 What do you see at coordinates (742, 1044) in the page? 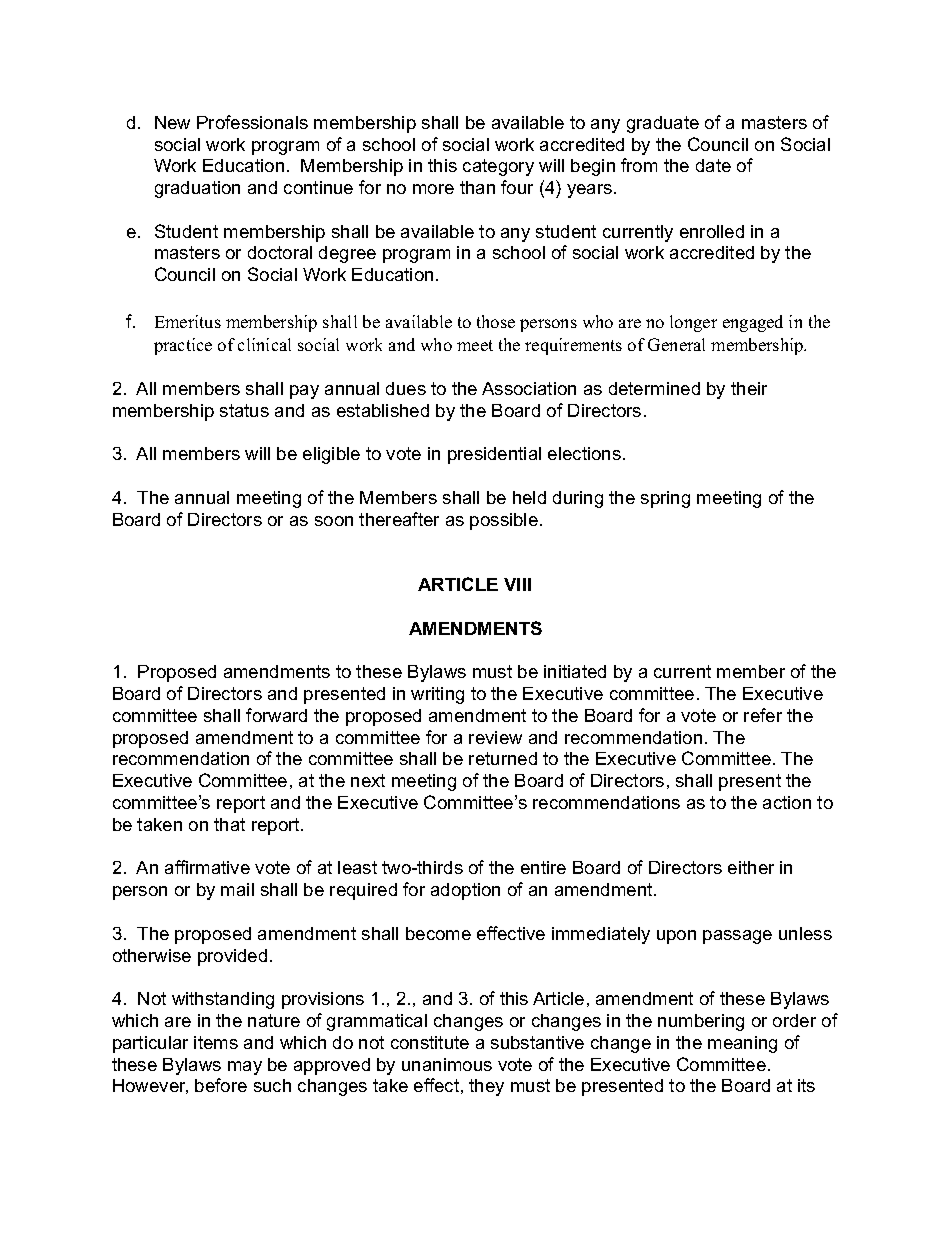
I see `meaning` at bounding box center [742, 1044].
